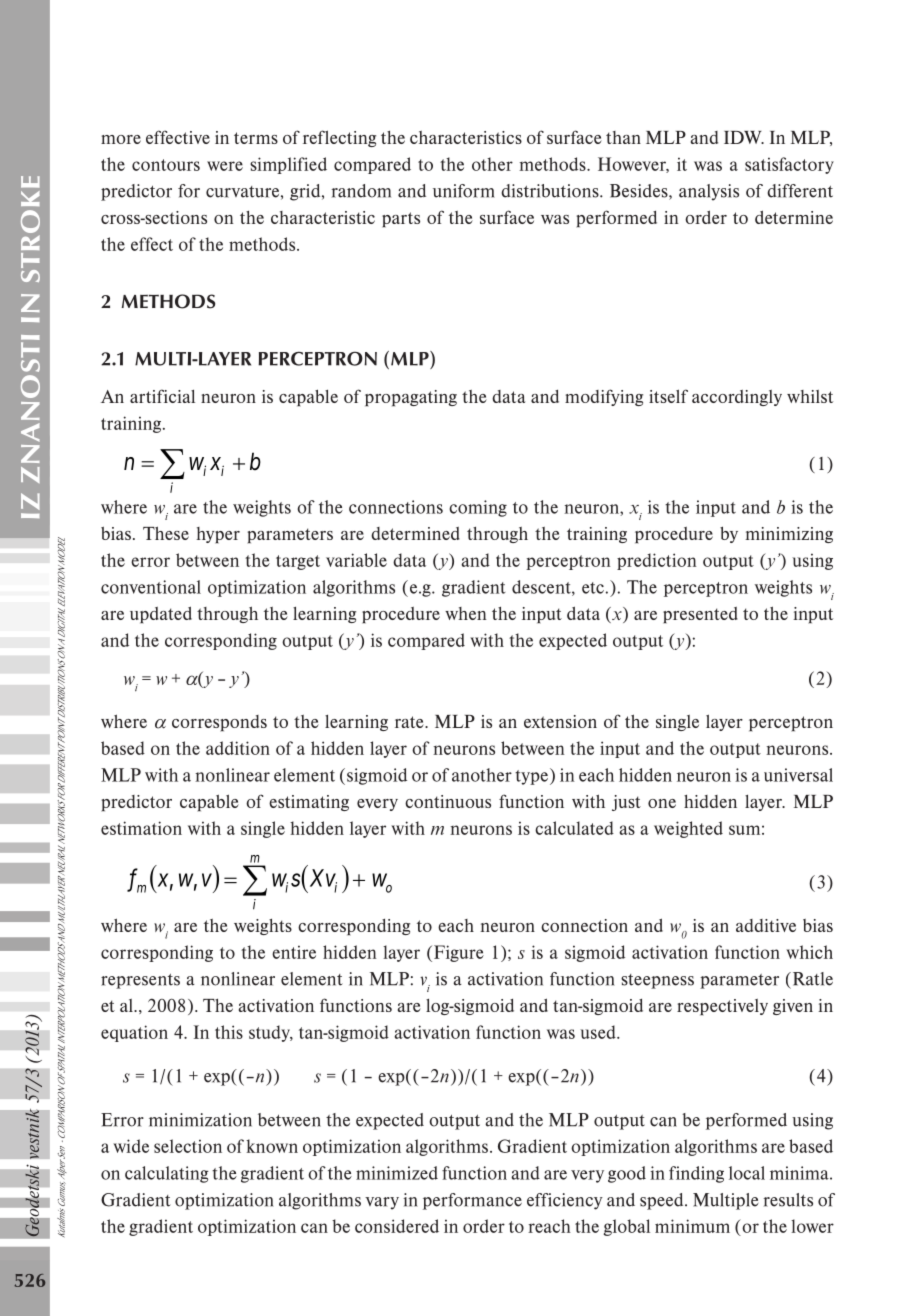  What do you see at coordinates (225, 166) in the document?
I see `were` at bounding box center [225, 166].
